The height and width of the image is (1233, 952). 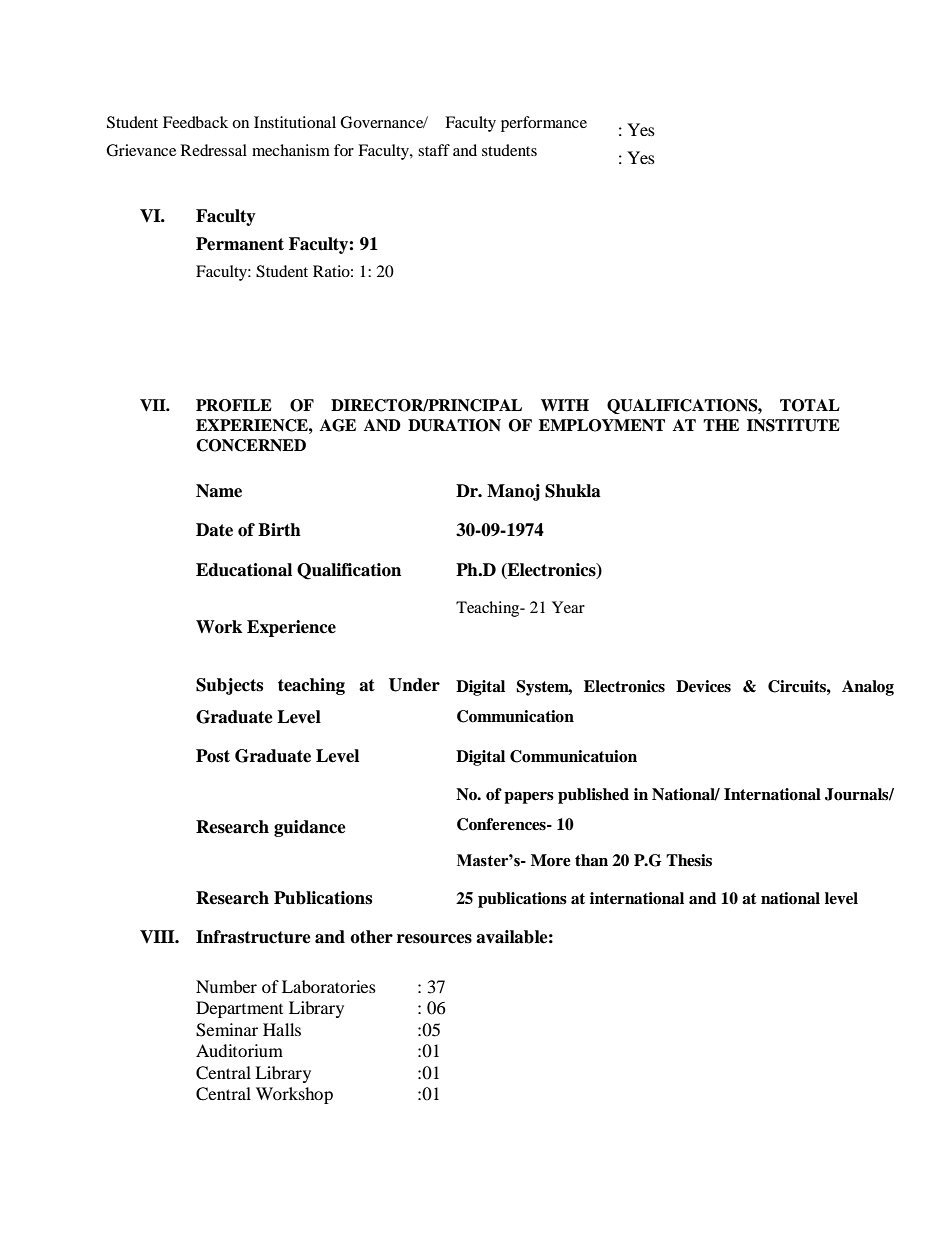 What do you see at coordinates (703, 686) in the image?
I see `Devices` at bounding box center [703, 686].
